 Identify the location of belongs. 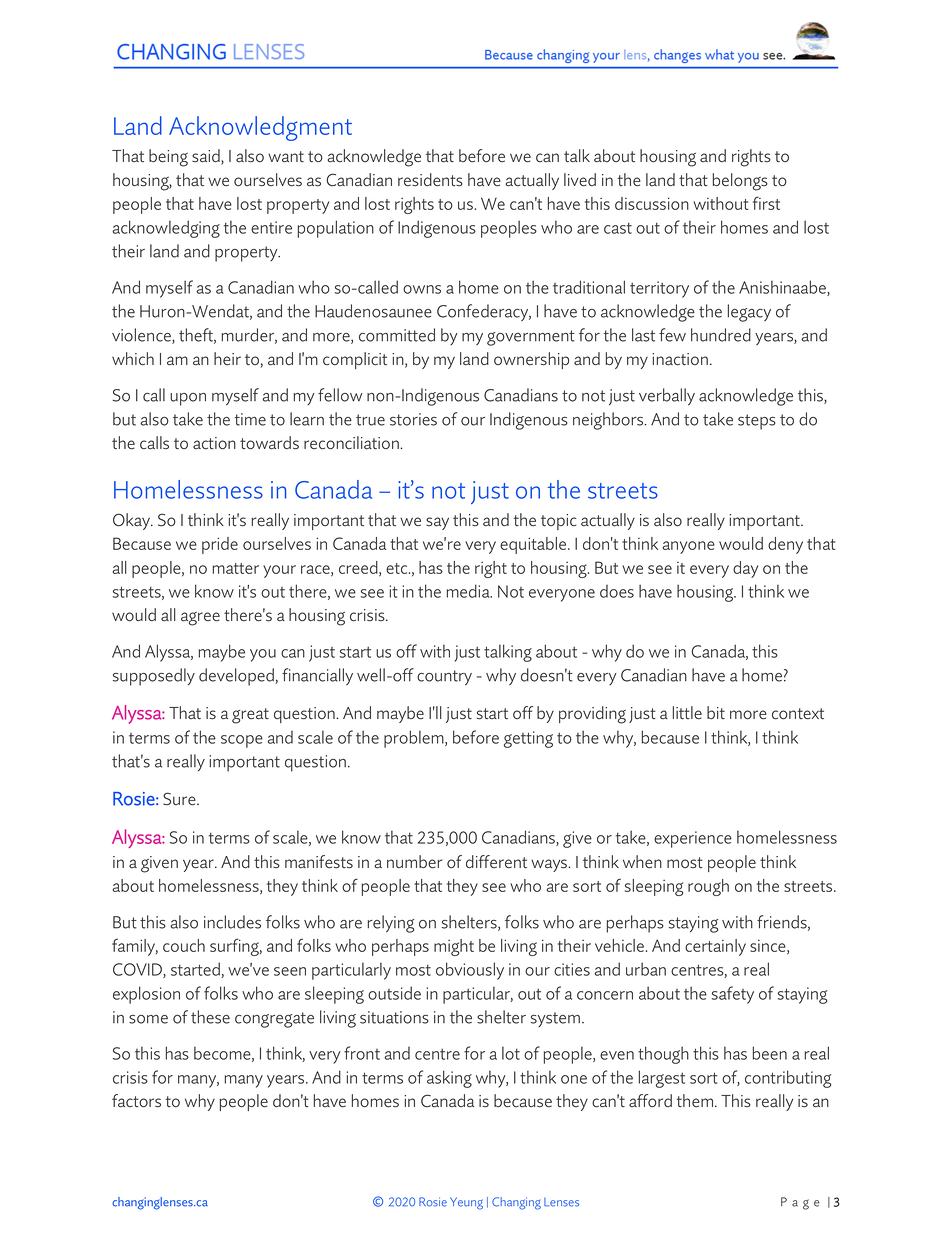
(740, 182).
